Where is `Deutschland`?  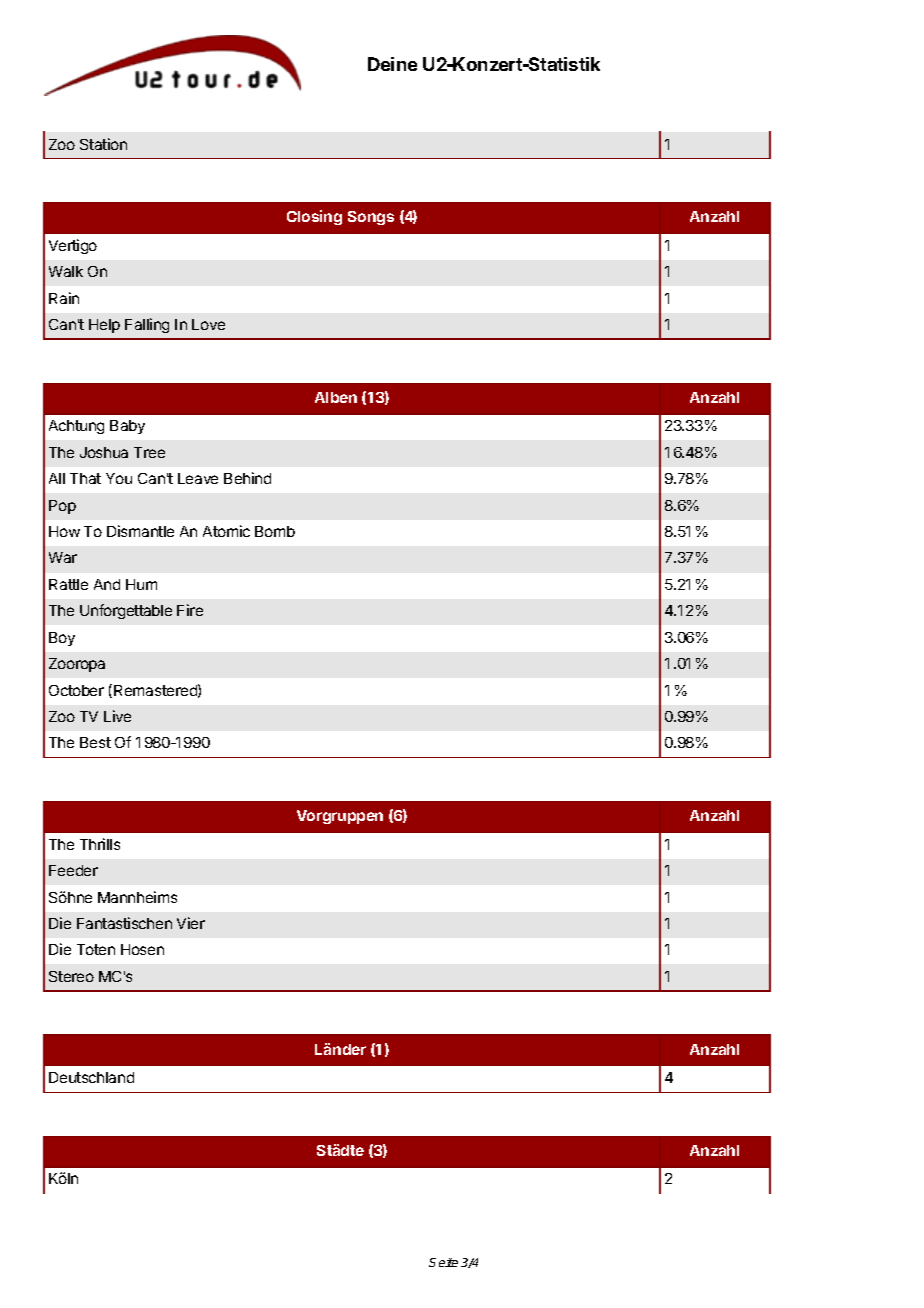 Deutschland is located at coordinates (91, 1077).
